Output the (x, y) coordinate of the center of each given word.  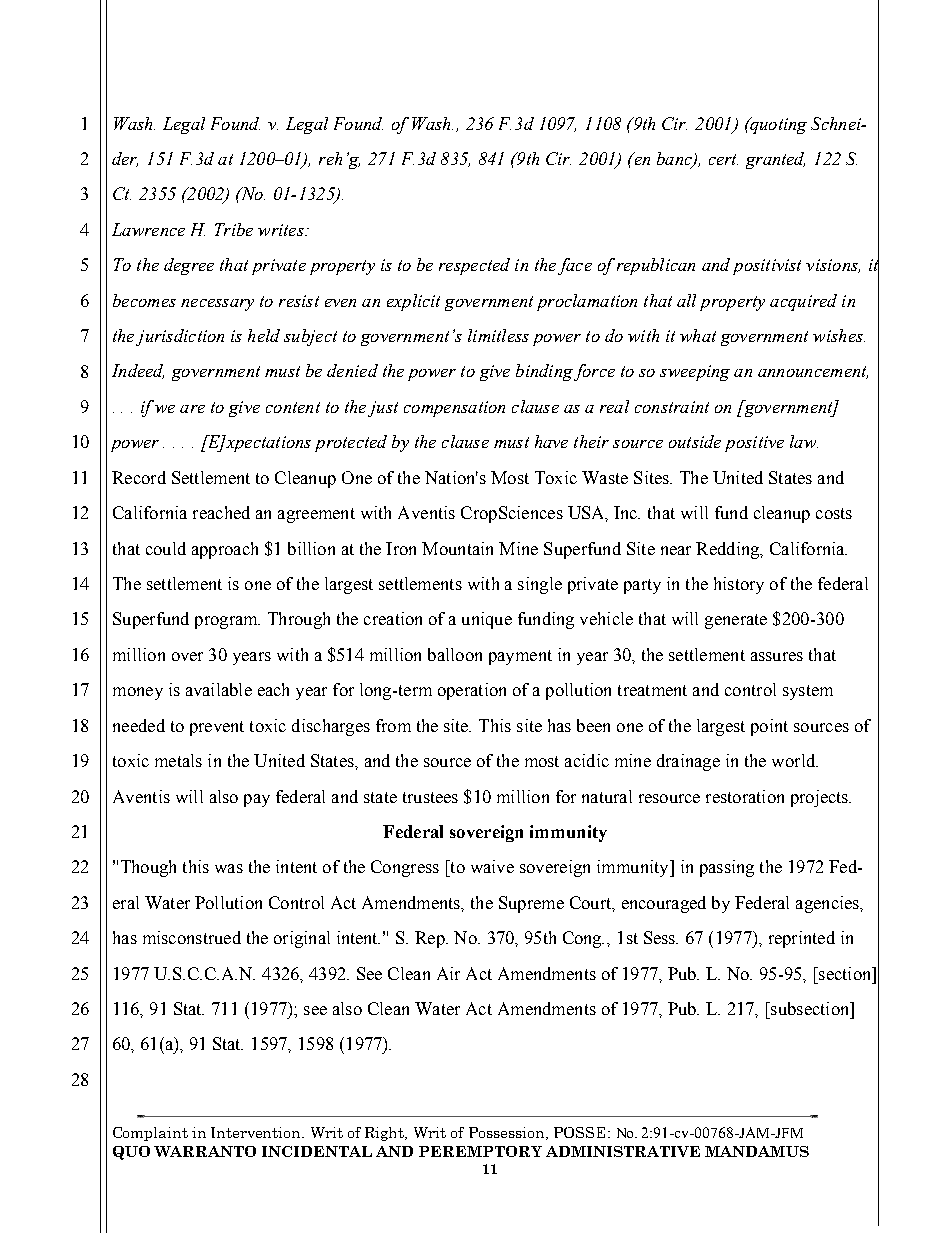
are (192, 409)
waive (492, 866)
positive (754, 444)
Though (148, 868)
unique (487, 620)
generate (736, 621)
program (227, 622)
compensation (454, 409)
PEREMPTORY (480, 1151)
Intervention (257, 1132)
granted (775, 160)
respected (474, 266)
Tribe (234, 229)
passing (727, 868)
